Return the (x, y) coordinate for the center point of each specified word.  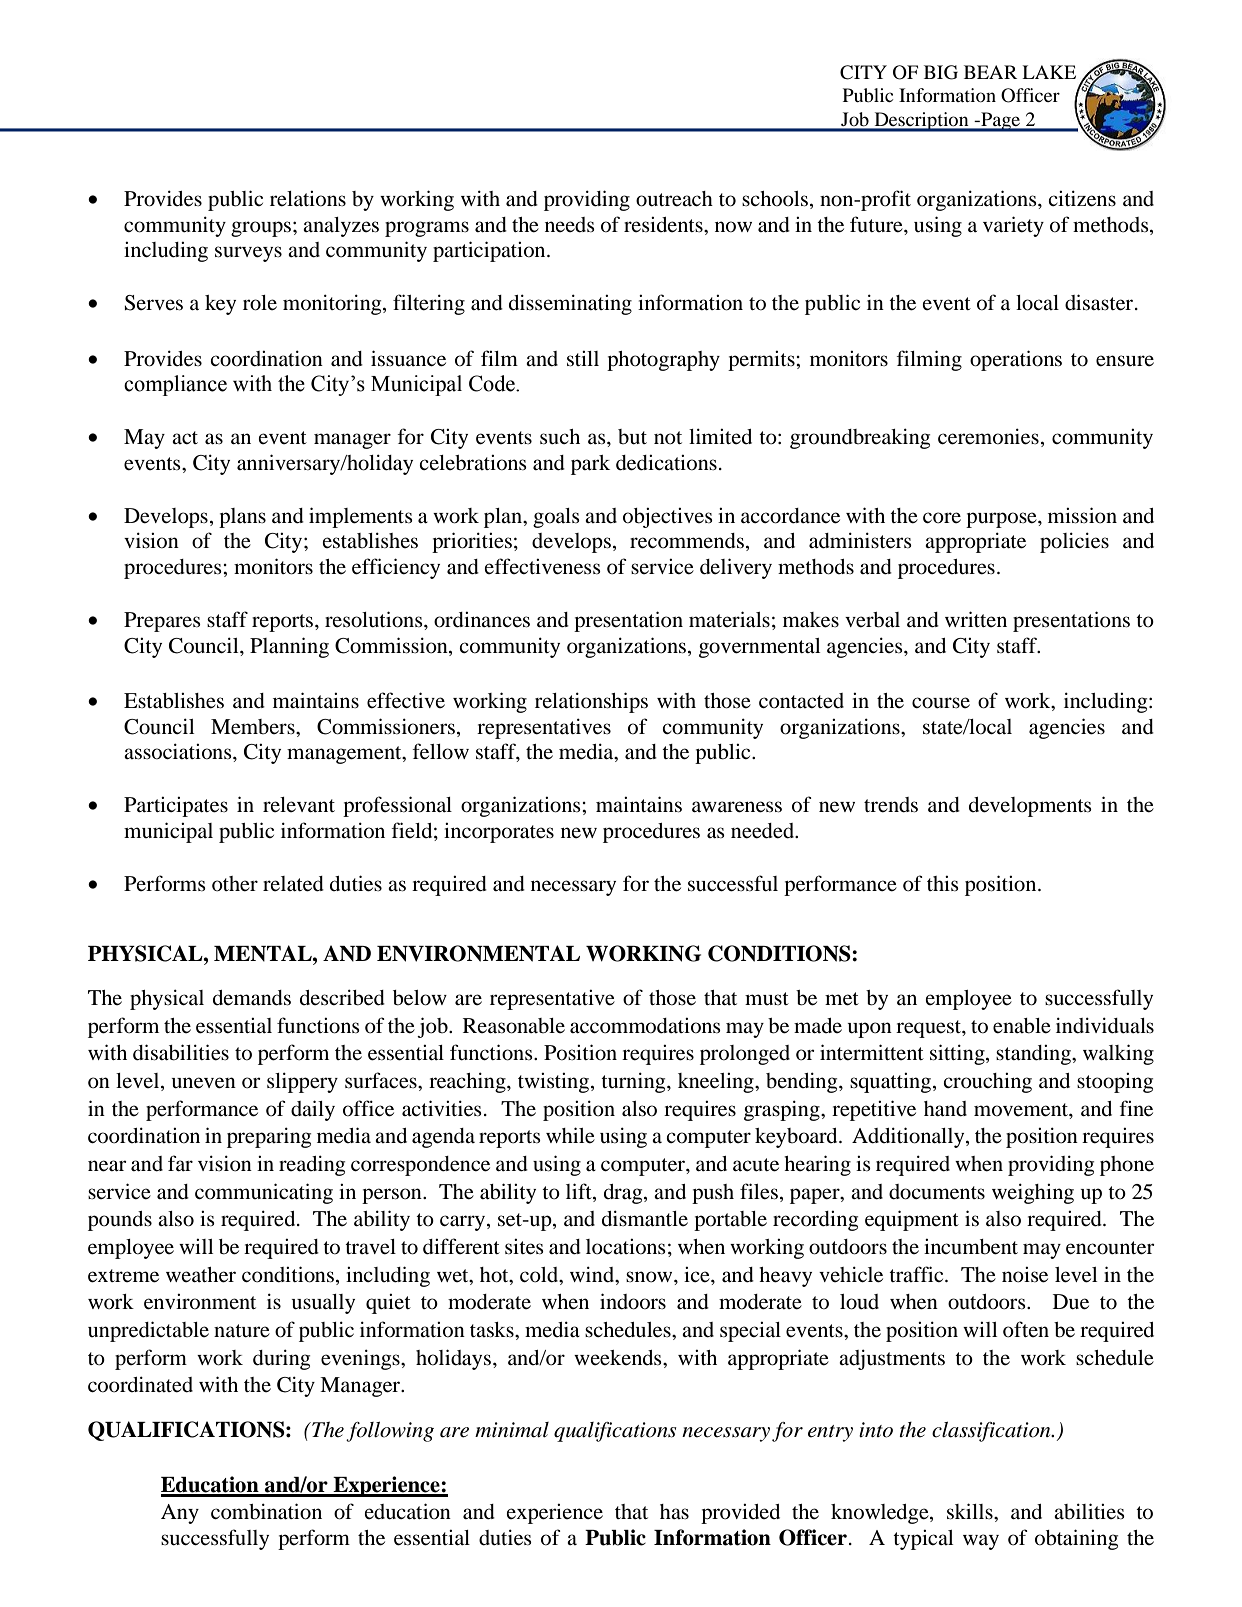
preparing (269, 1137)
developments (1030, 807)
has (674, 1511)
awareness (737, 807)
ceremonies (988, 436)
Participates (176, 807)
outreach (674, 199)
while (570, 1135)
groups (261, 229)
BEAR (990, 72)
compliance (175, 385)
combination (266, 1511)
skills (971, 1511)
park (590, 465)
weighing (1033, 1193)
